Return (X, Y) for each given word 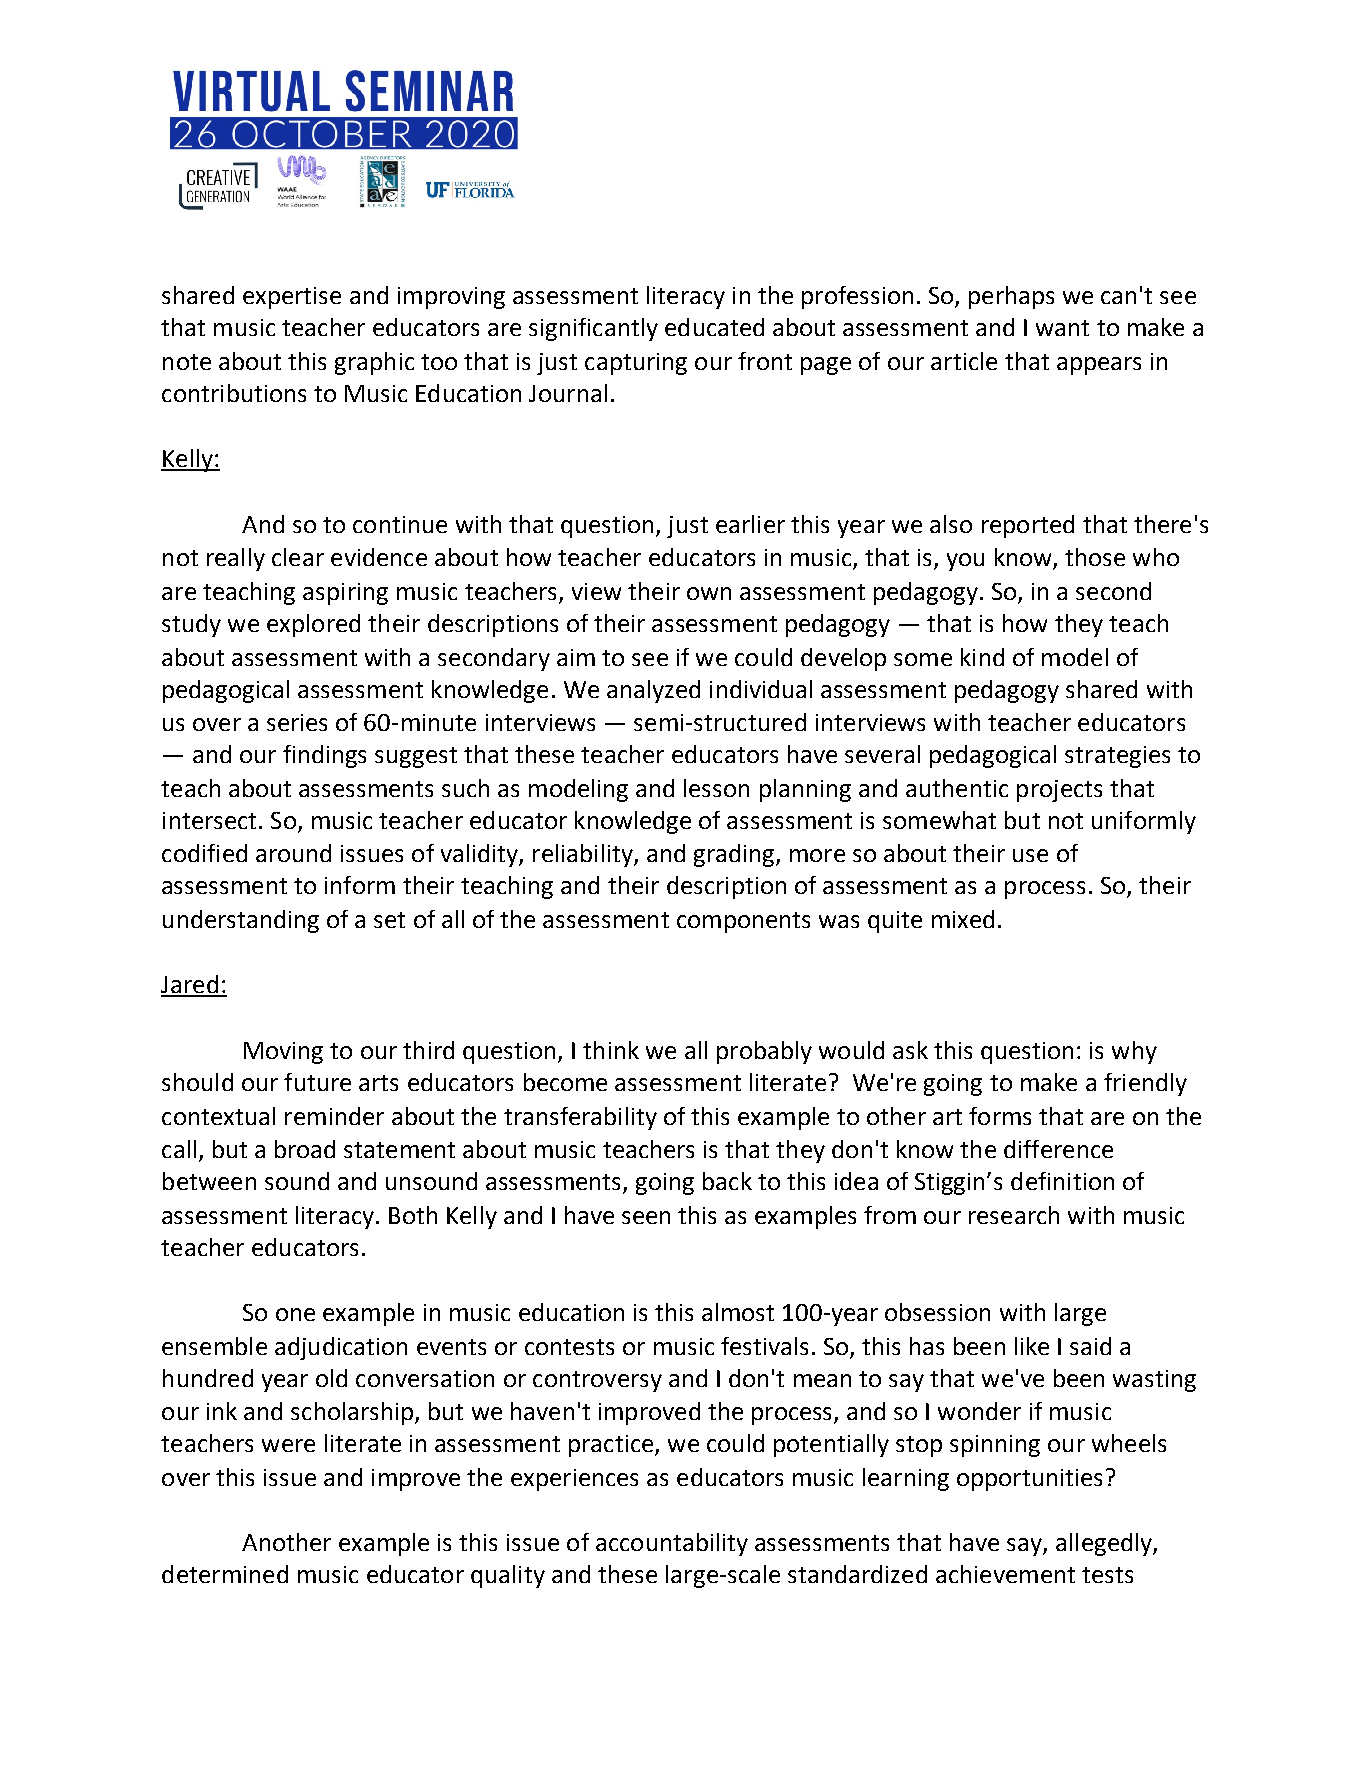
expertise (292, 298)
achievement (1005, 1574)
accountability (672, 1544)
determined (225, 1574)
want (1062, 328)
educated (714, 327)
